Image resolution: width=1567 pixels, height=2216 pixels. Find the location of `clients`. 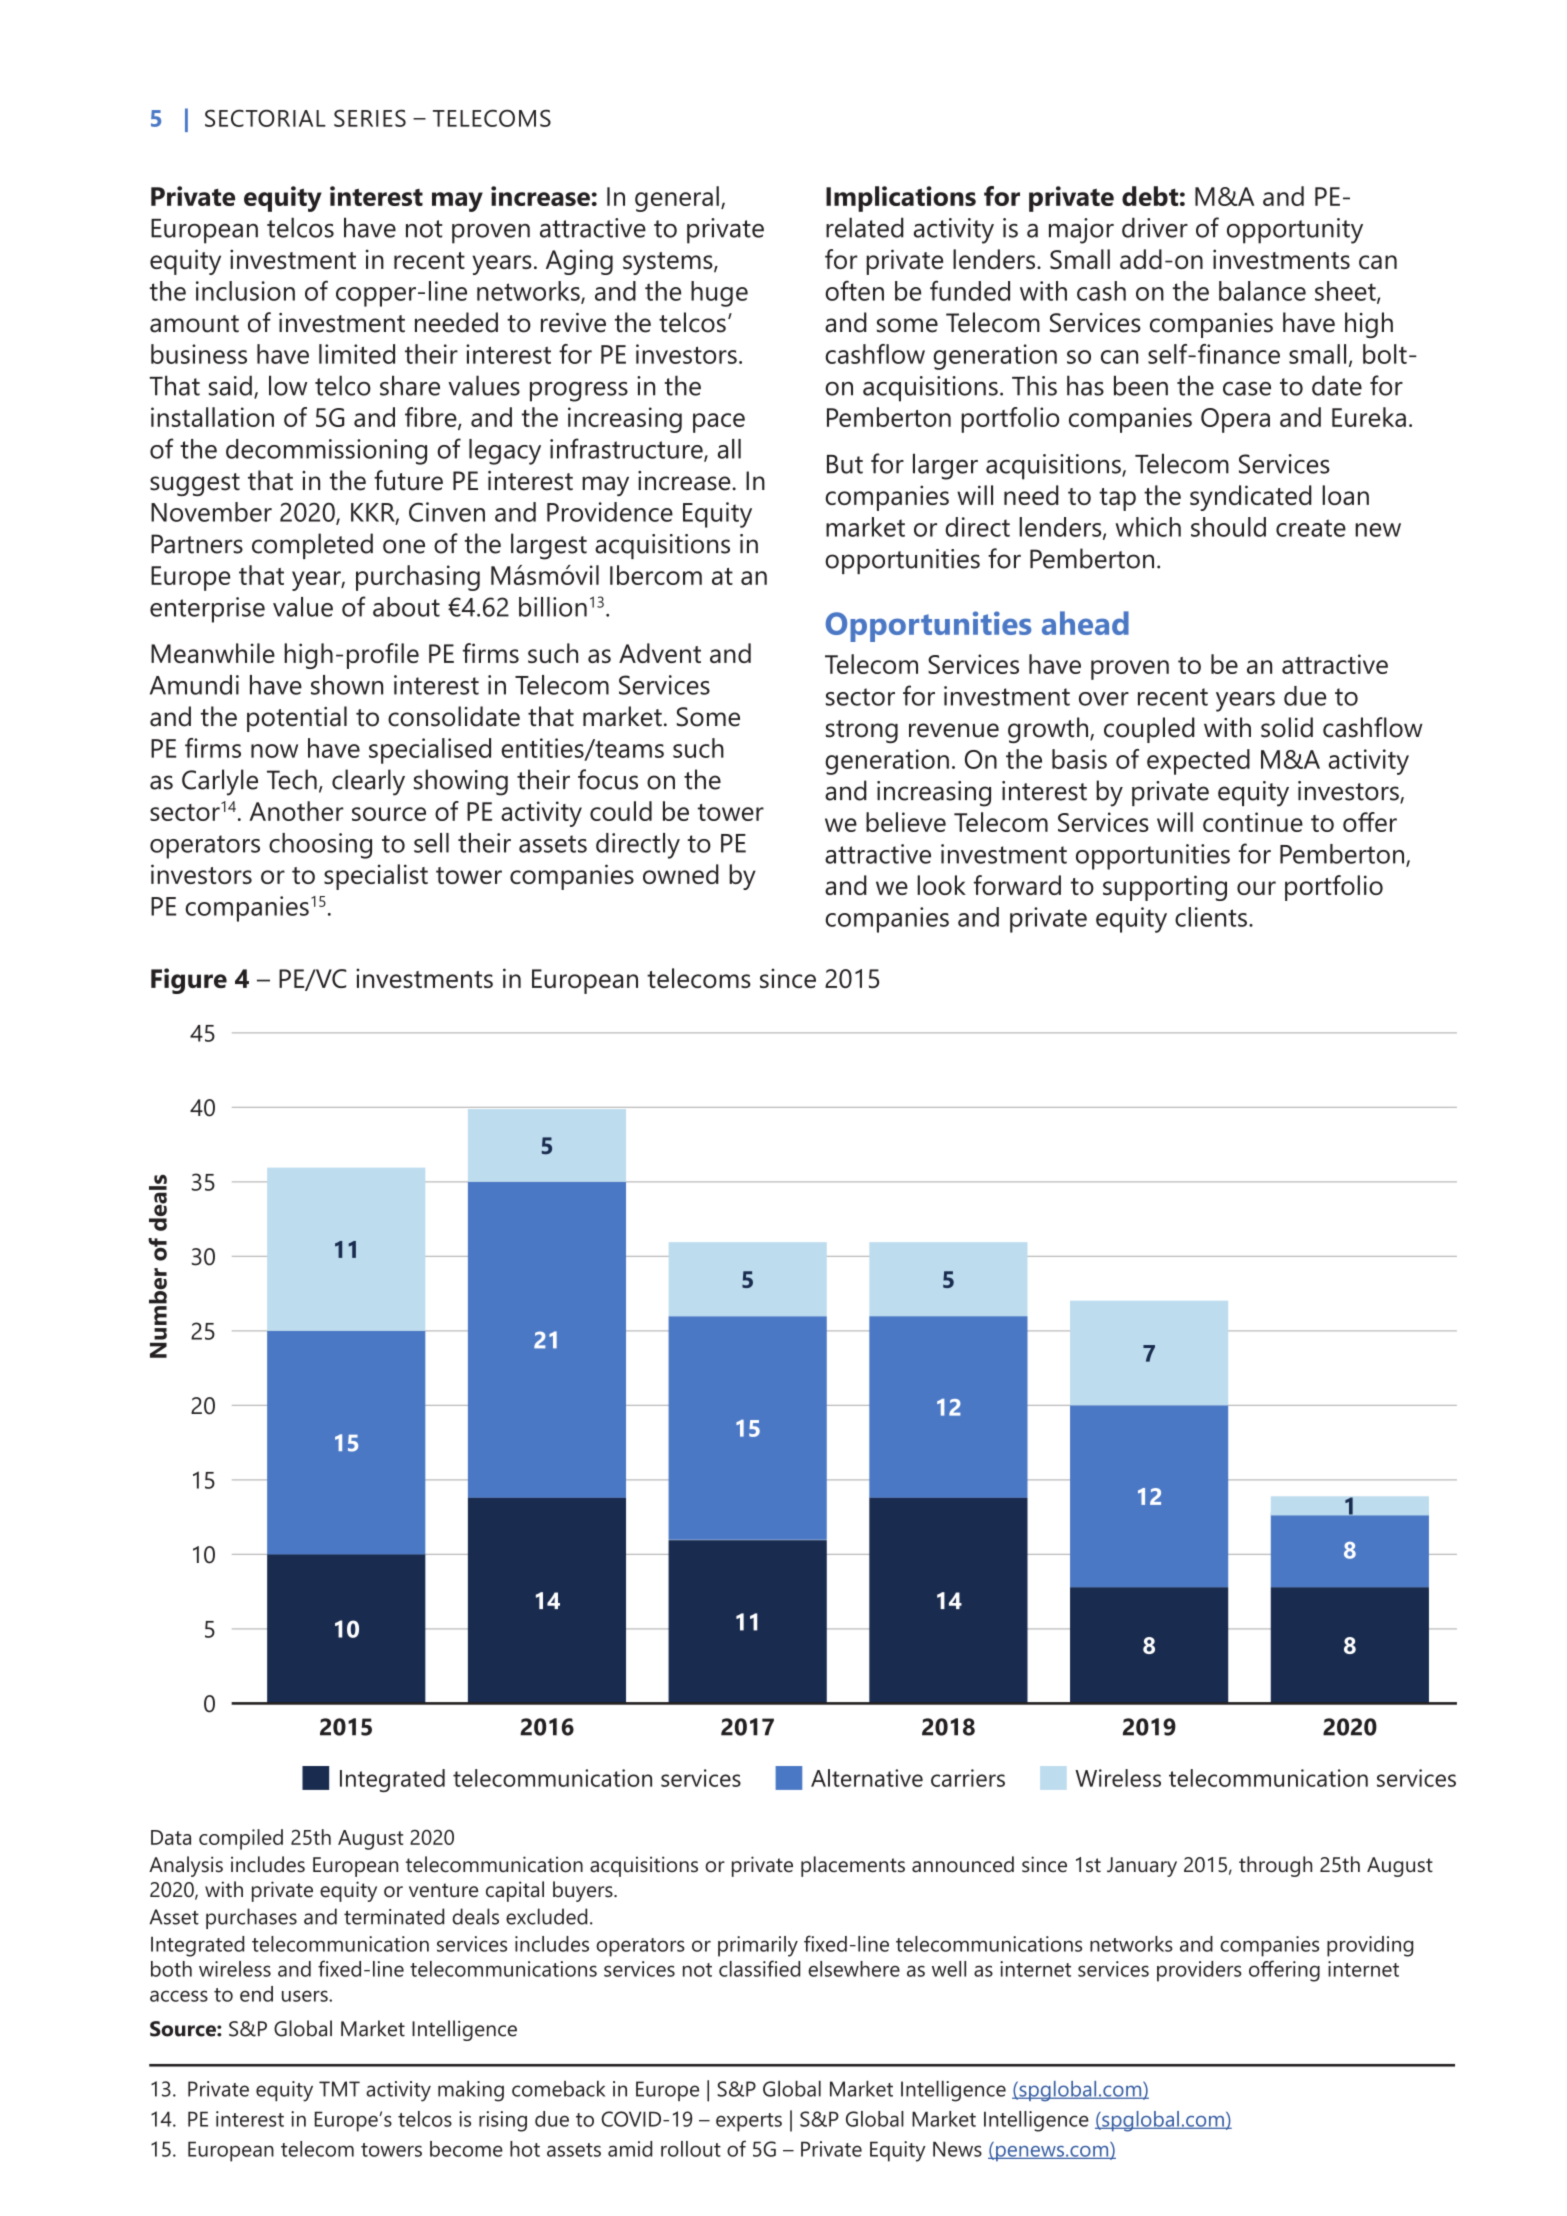

clients is located at coordinates (1211, 917).
